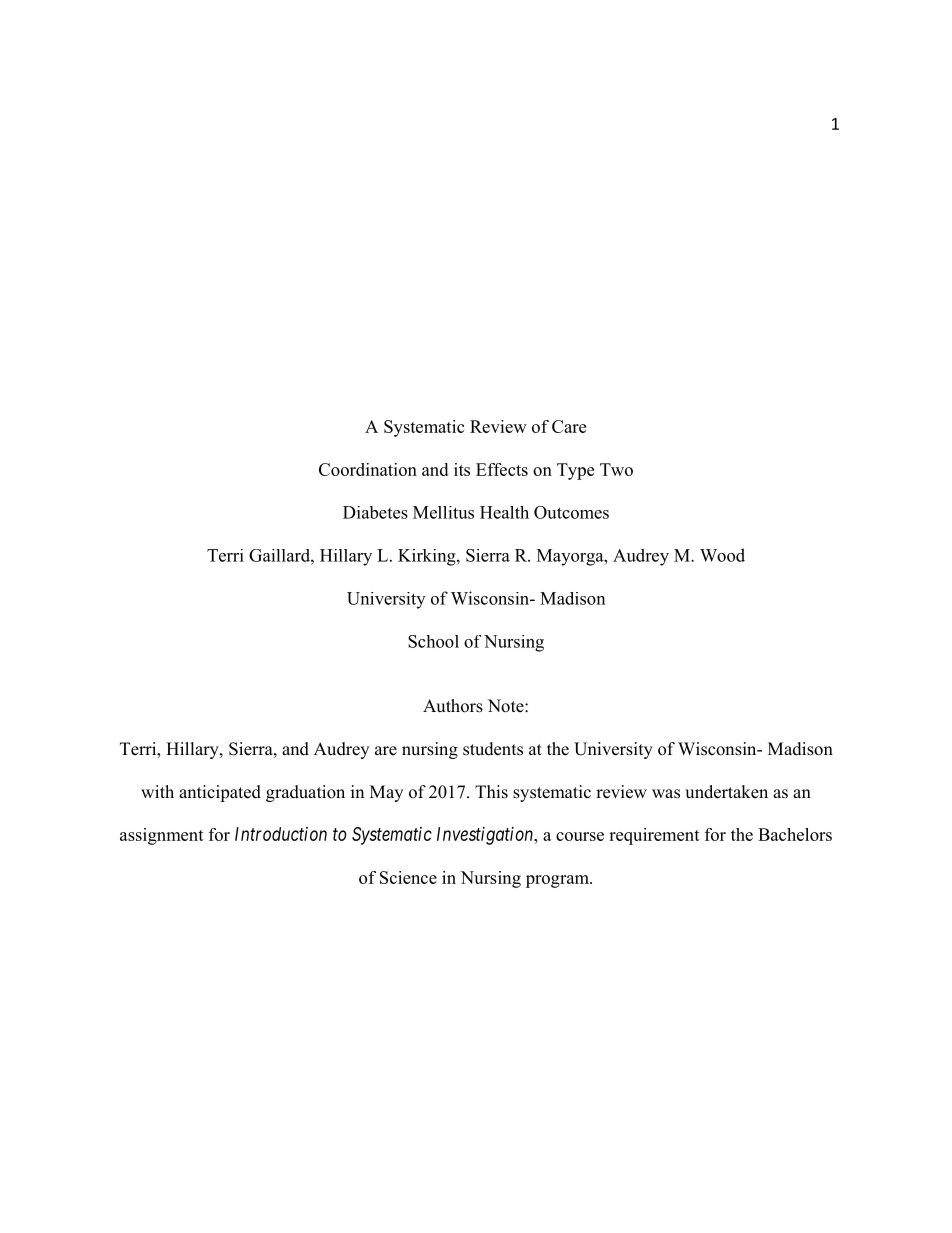  What do you see at coordinates (726, 792) in the screenshot?
I see `undertaken` at bounding box center [726, 792].
